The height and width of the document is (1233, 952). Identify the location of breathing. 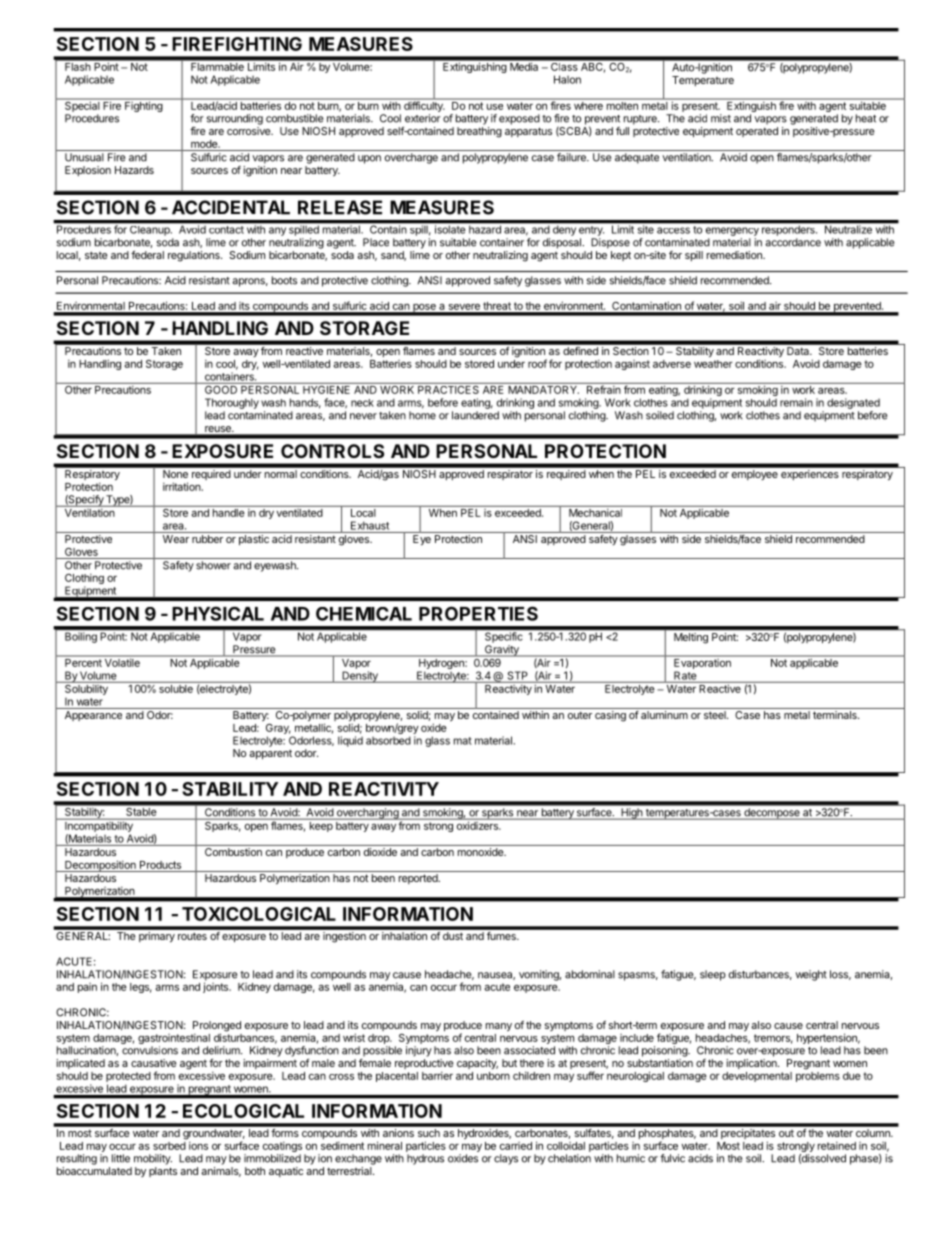
(479, 132).
